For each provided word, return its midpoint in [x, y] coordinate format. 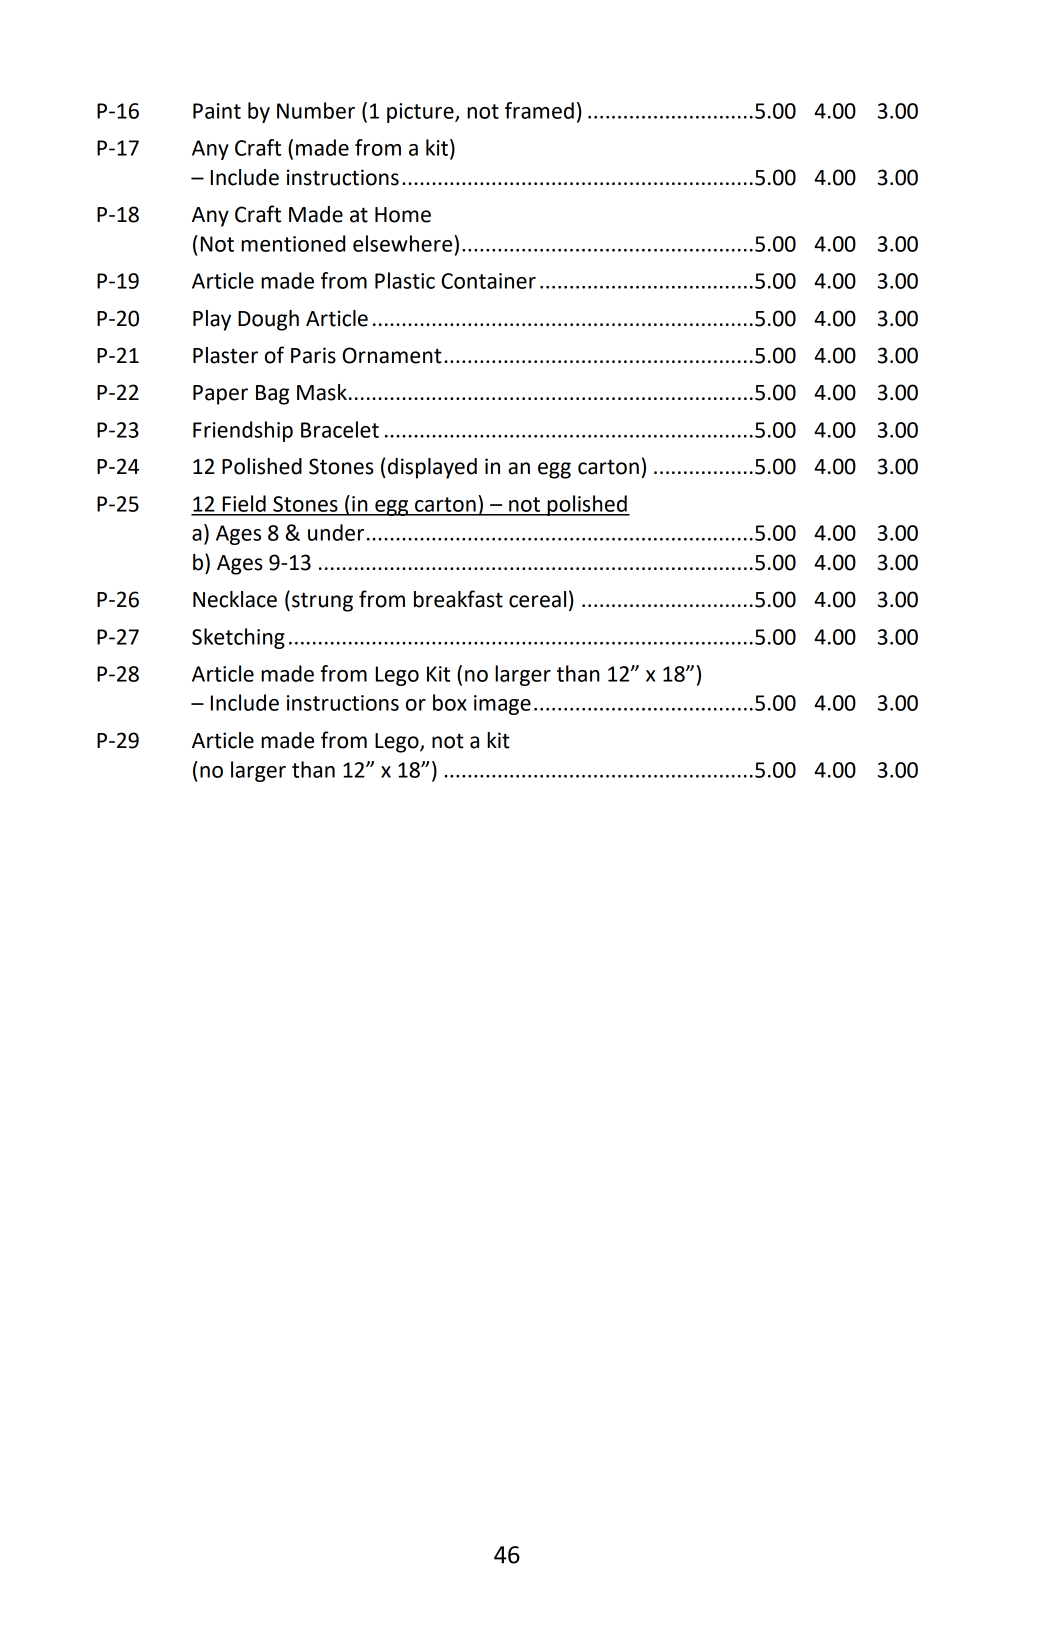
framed [539, 110]
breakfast [458, 599]
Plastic [405, 280]
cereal [537, 599]
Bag [272, 395]
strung [322, 602]
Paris [313, 355]
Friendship [243, 431]
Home [403, 215]
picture [421, 113]
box [450, 702]
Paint [217, 111]
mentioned [293, 243]
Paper [220, 395]
